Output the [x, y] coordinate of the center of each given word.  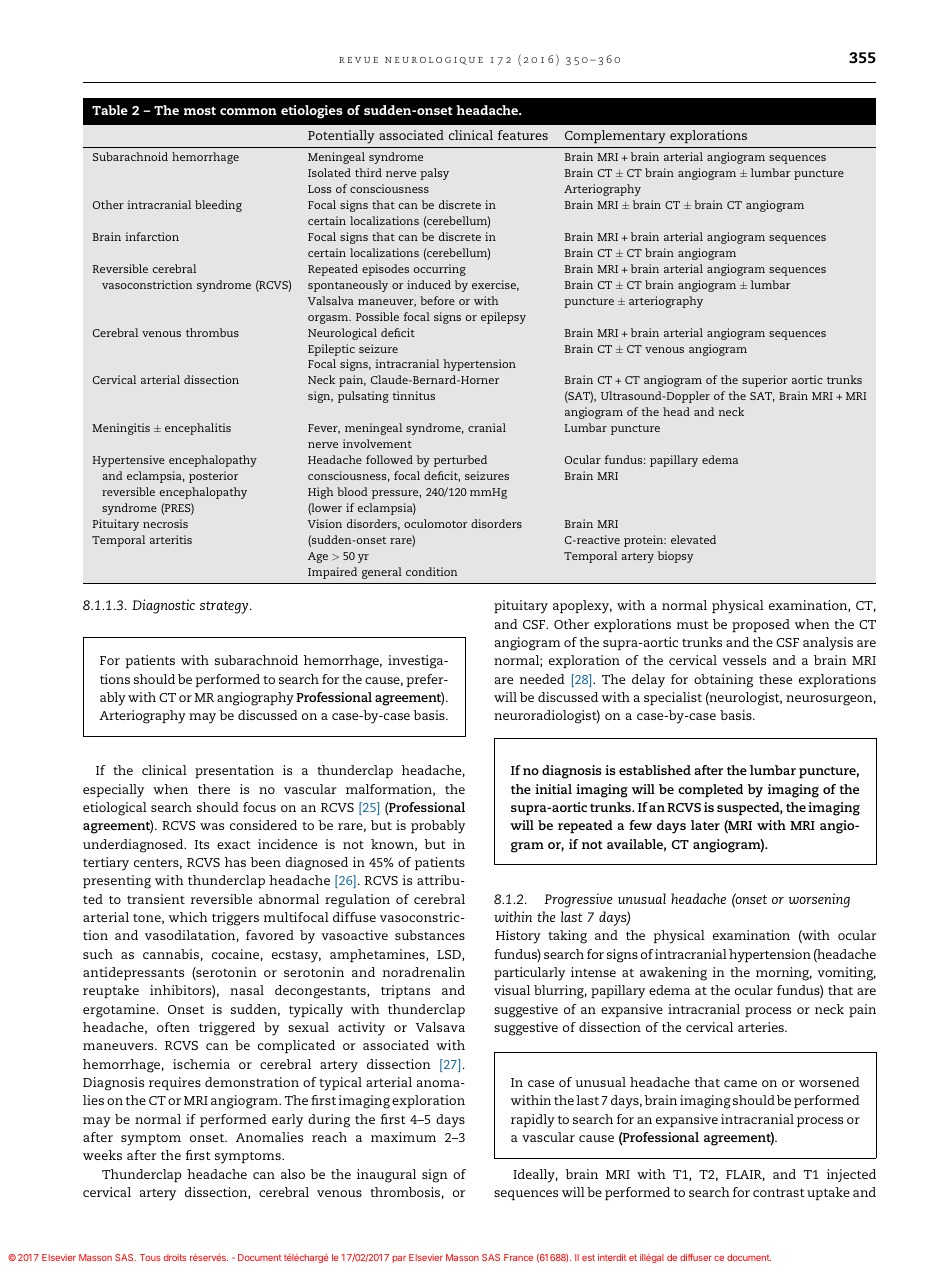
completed [710, 790]
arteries [762, 1027]
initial [553, 789]
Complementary [615, 137]
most [200, 111]
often [173, 1027]
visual [512, 990]
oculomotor [435, 523]
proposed [761, 625]
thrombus [212, 332]
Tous [150, 1257]
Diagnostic [163, 606]
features [523, 135]
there [214, 789]
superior [765, 381]
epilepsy [503, 318]
